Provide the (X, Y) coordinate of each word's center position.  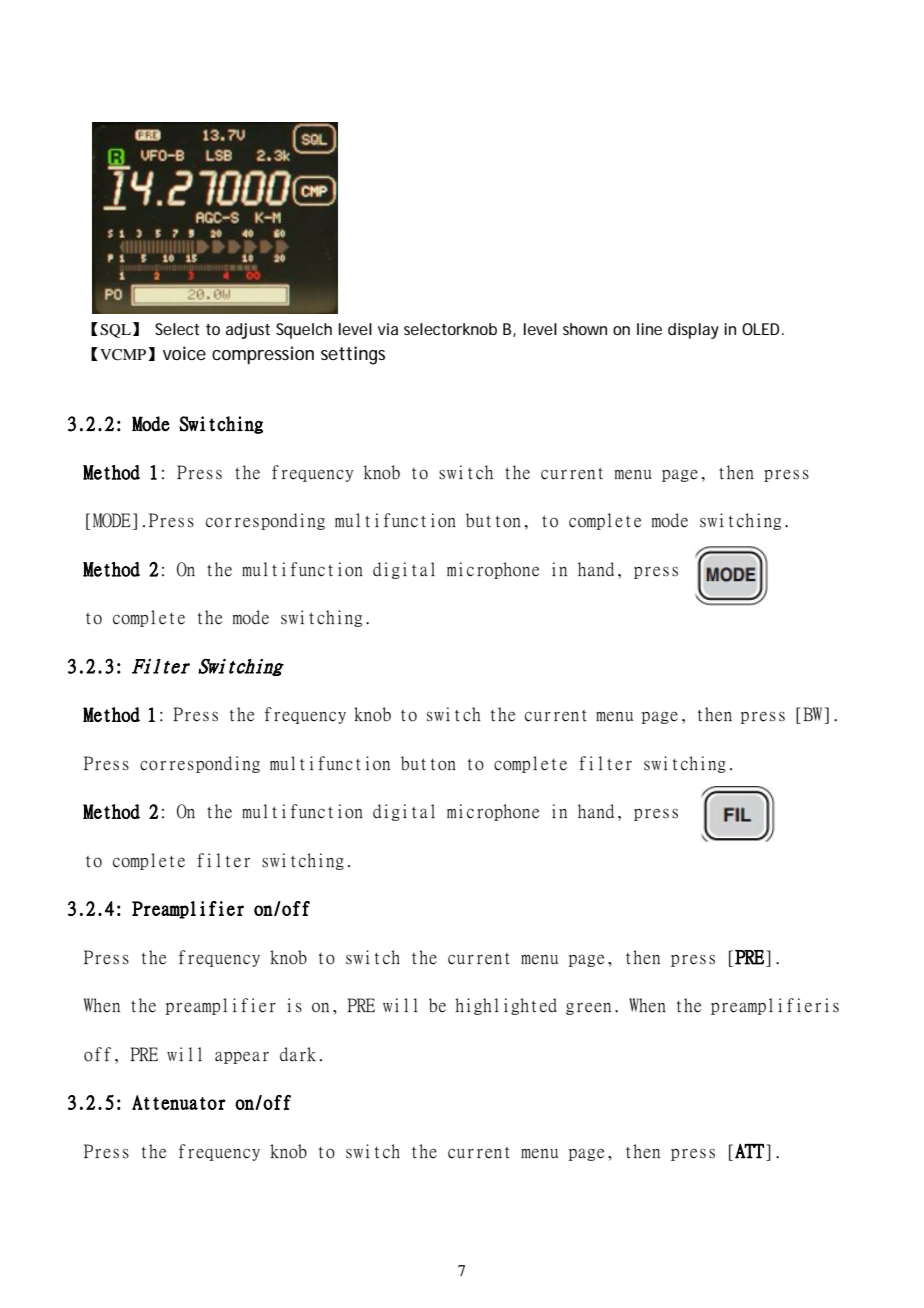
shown (585, 329)
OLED (763, 329)
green (588, 1008)
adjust (248, 331)
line (649, 329)
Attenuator (178, 1102)
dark (298, 1054)
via (388, 329)
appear (242, 1057)
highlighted (506, 1006)
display (693, 331)
